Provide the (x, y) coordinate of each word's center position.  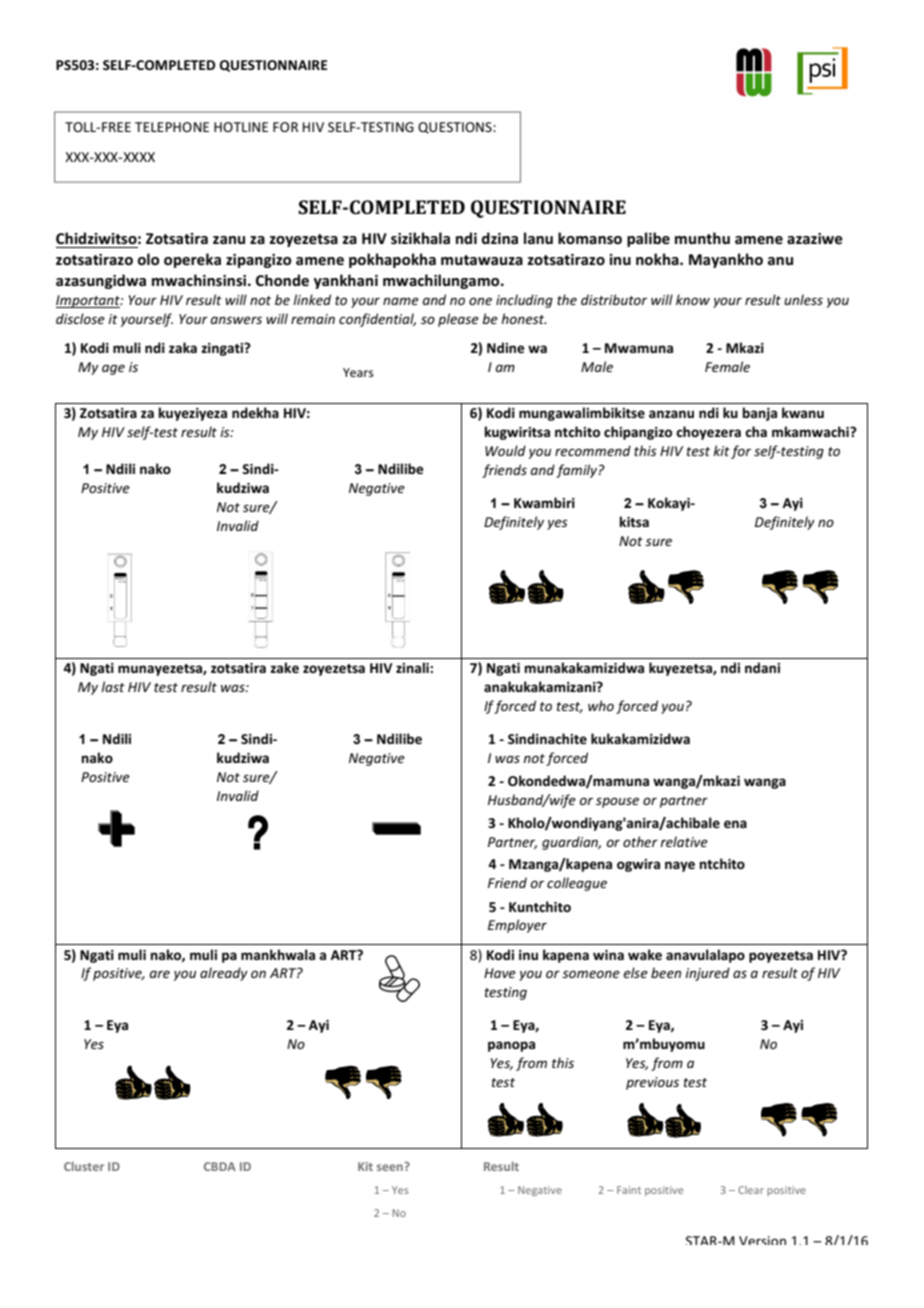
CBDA (220, 1166)
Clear (751, 1190)
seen (391, 1166)
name (401, 301)
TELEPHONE (172, 127)
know (693, 299)
